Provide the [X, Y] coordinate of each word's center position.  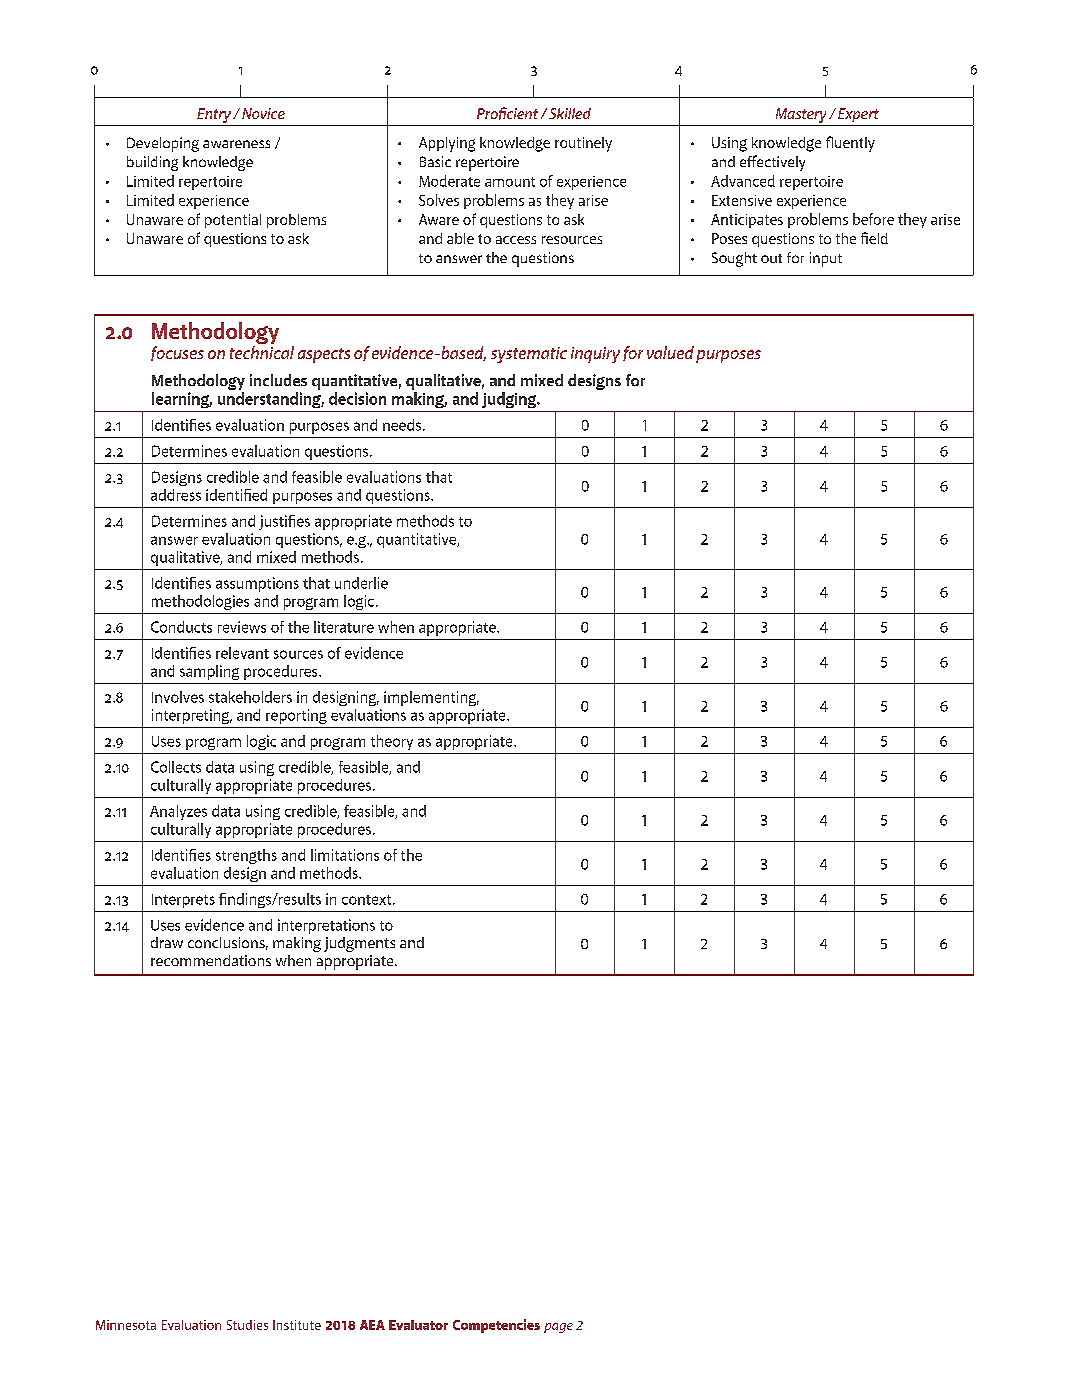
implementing [431, 698]
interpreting [192, 716]
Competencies [496, 1326]
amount [510, 182]
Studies [247, 1325]
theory [392, 742]
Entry [214, 115]
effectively [772, 163]
